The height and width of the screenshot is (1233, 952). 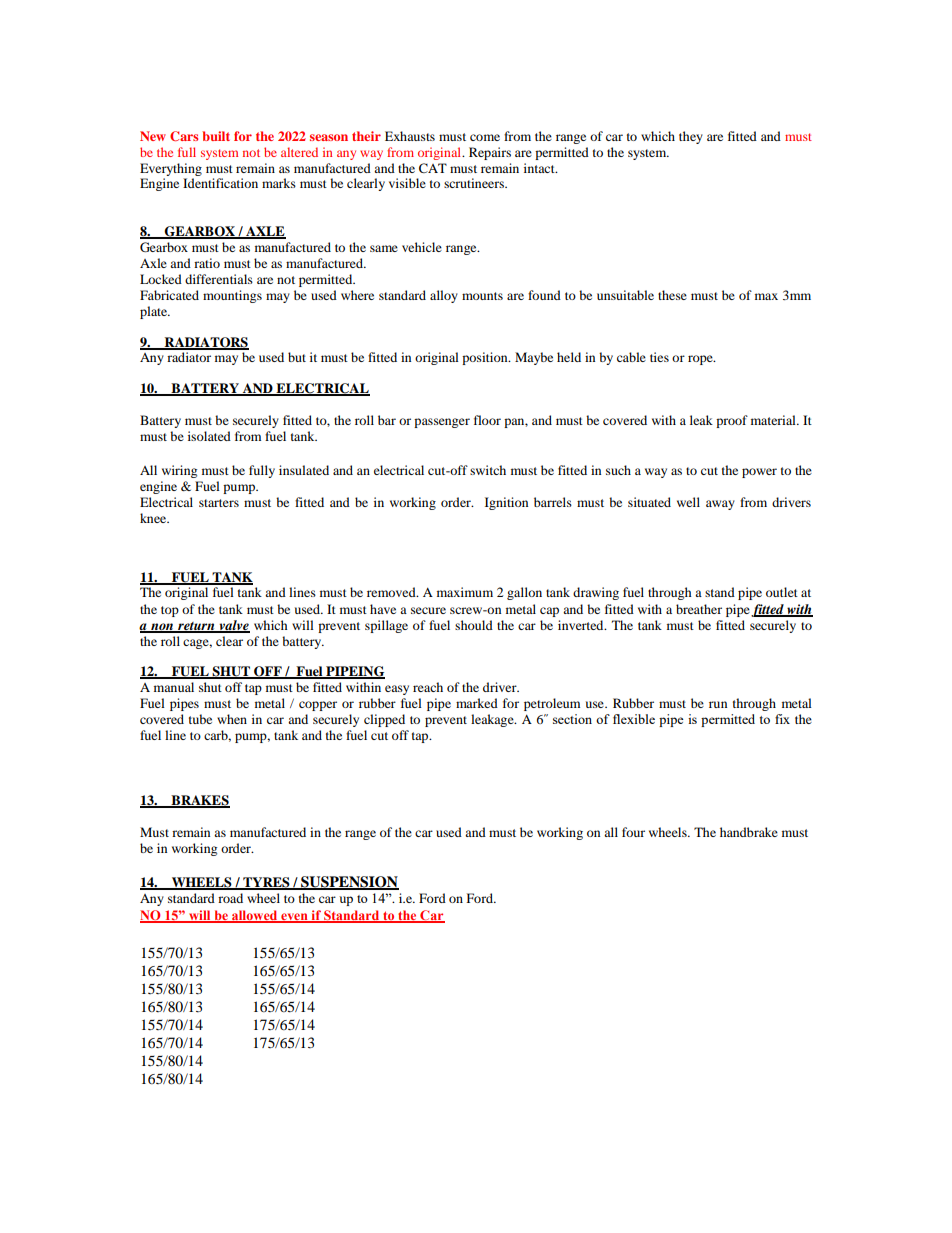 I want to click on run, so click(x=718, y=704).
